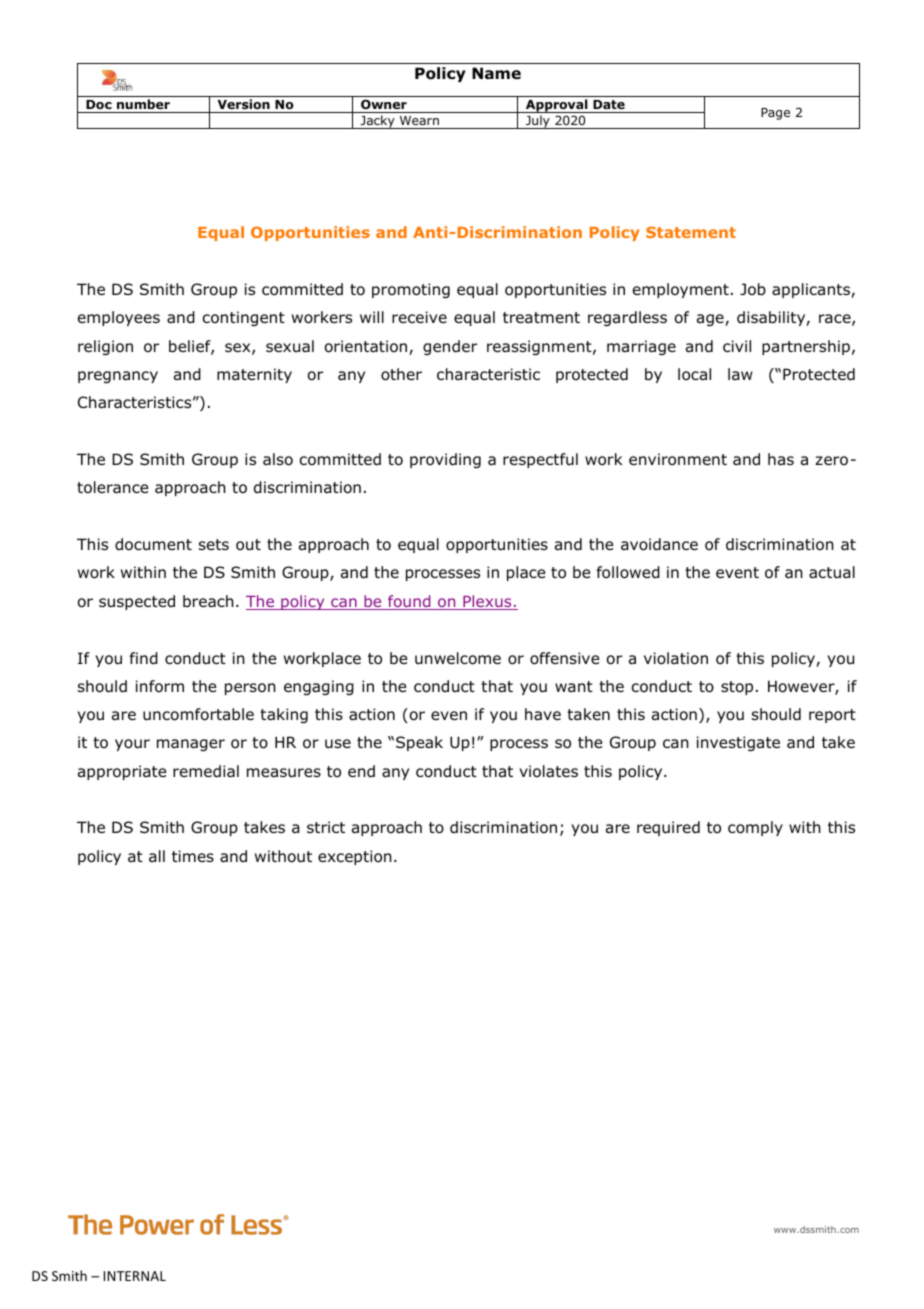 The image size is (924, 1309). I want to click on Page, so click(775, 114).
